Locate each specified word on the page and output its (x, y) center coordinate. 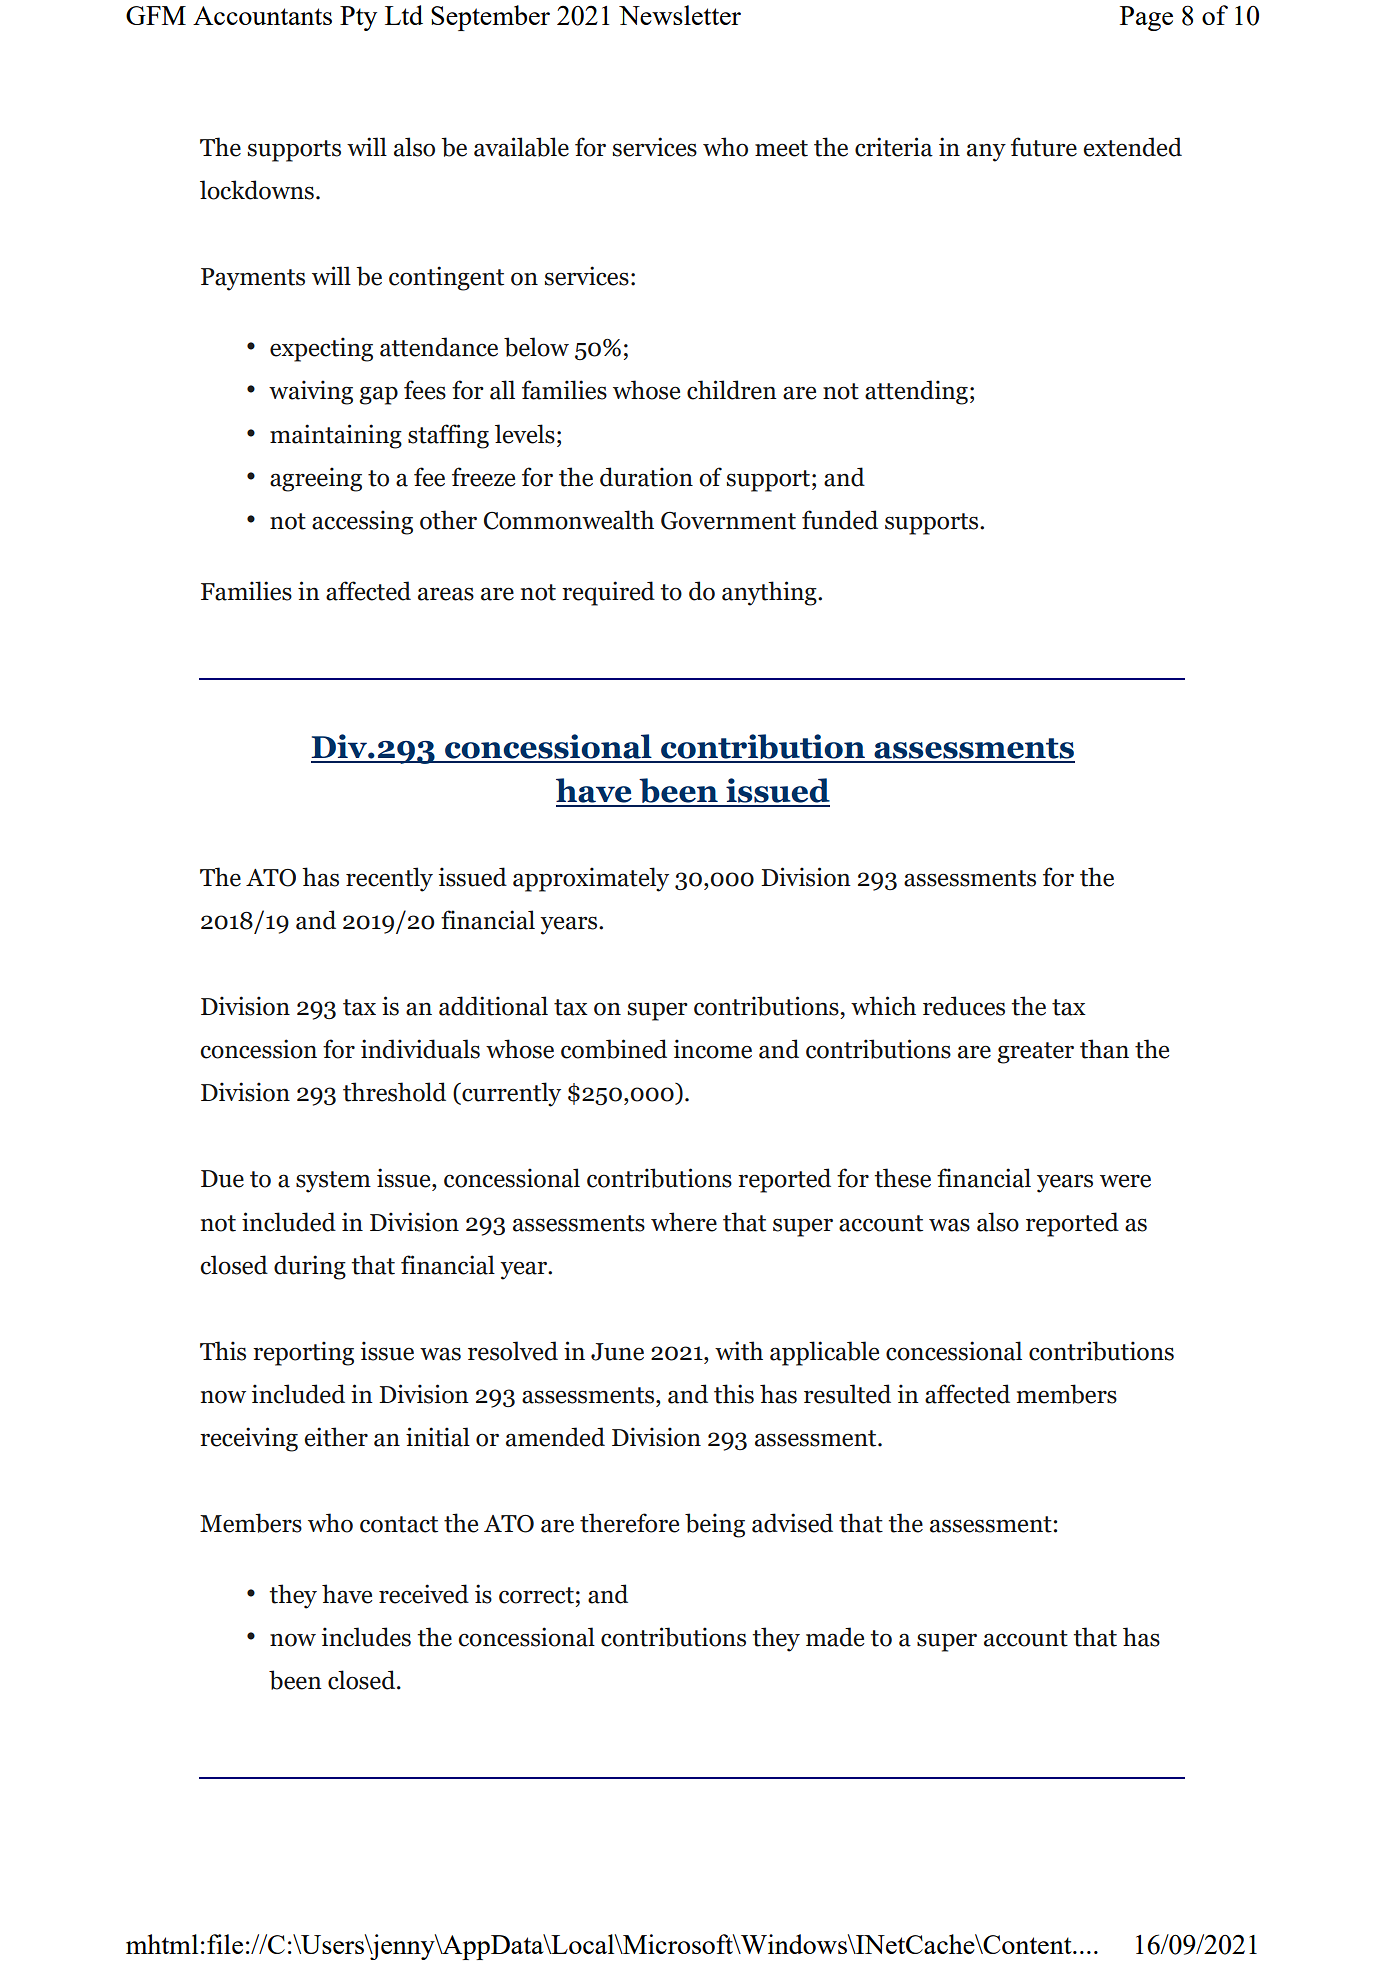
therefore (629, 1523)
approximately (591, 879)
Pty (358, 18)
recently (389, 879)
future (1044, 147)
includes (366, 1637)
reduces (964, 1006)
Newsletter (680, 15)
